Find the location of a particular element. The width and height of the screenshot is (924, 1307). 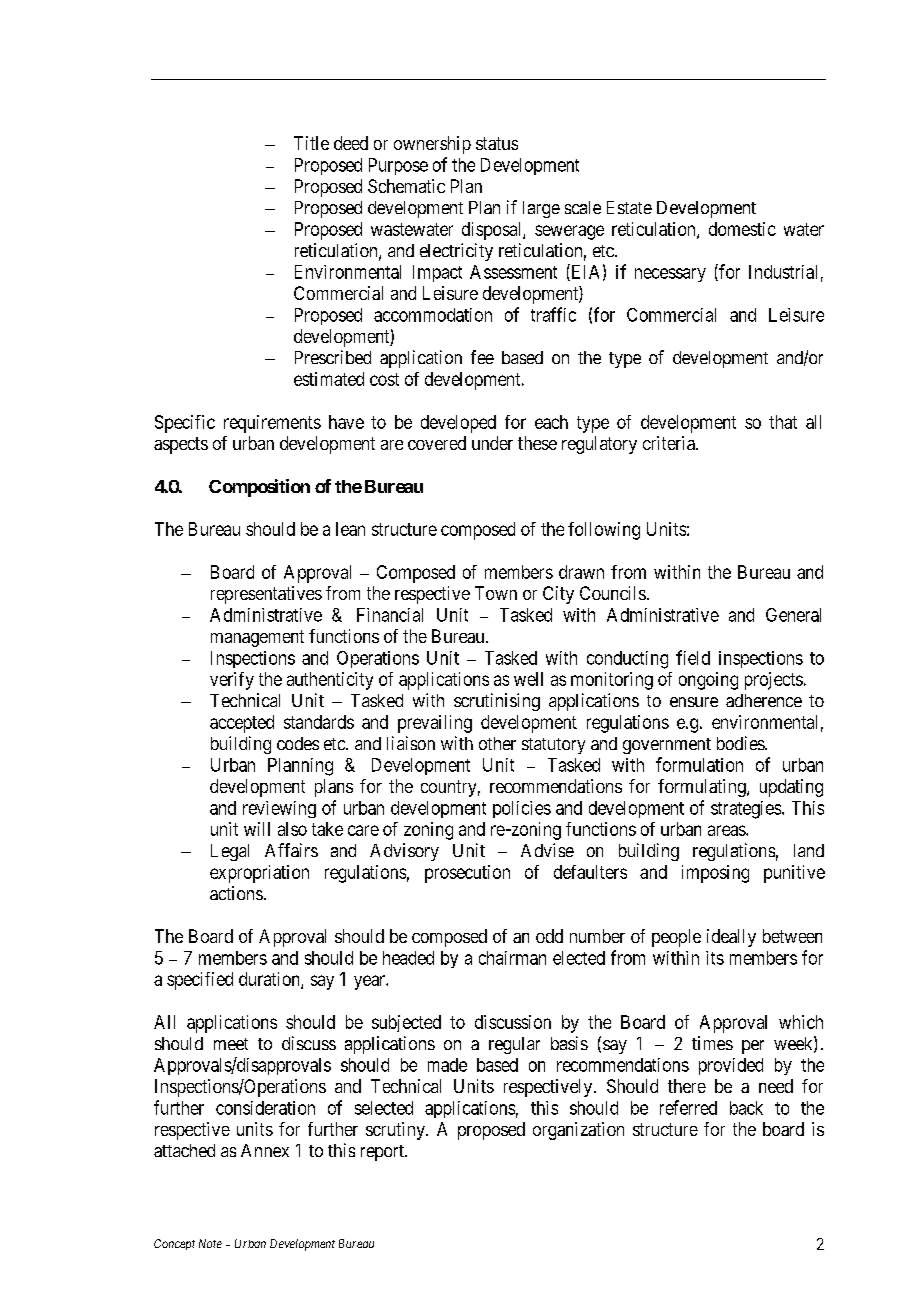

imposing is located at coordinates (715, 874).
